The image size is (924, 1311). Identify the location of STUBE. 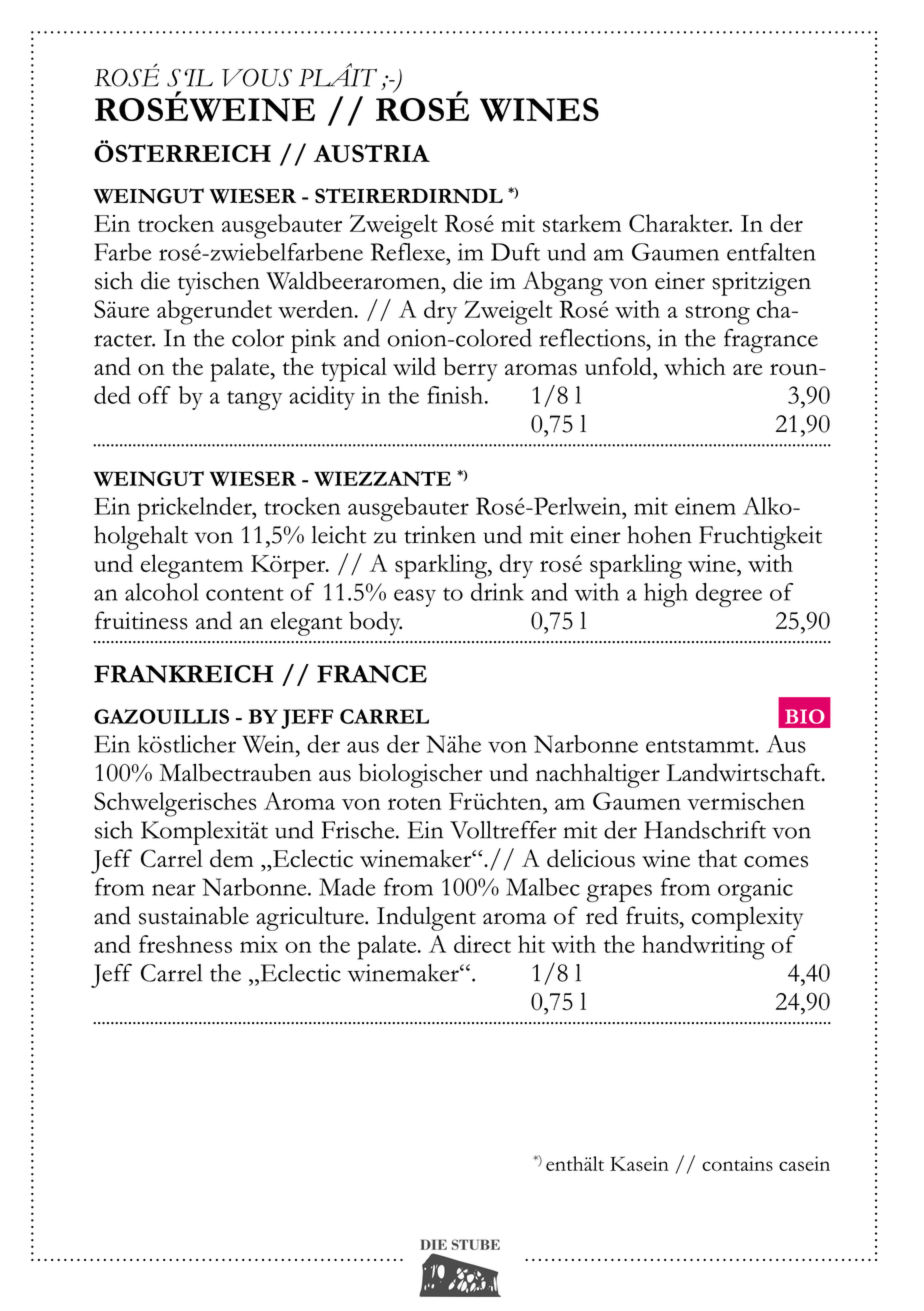
(476, 1244).
